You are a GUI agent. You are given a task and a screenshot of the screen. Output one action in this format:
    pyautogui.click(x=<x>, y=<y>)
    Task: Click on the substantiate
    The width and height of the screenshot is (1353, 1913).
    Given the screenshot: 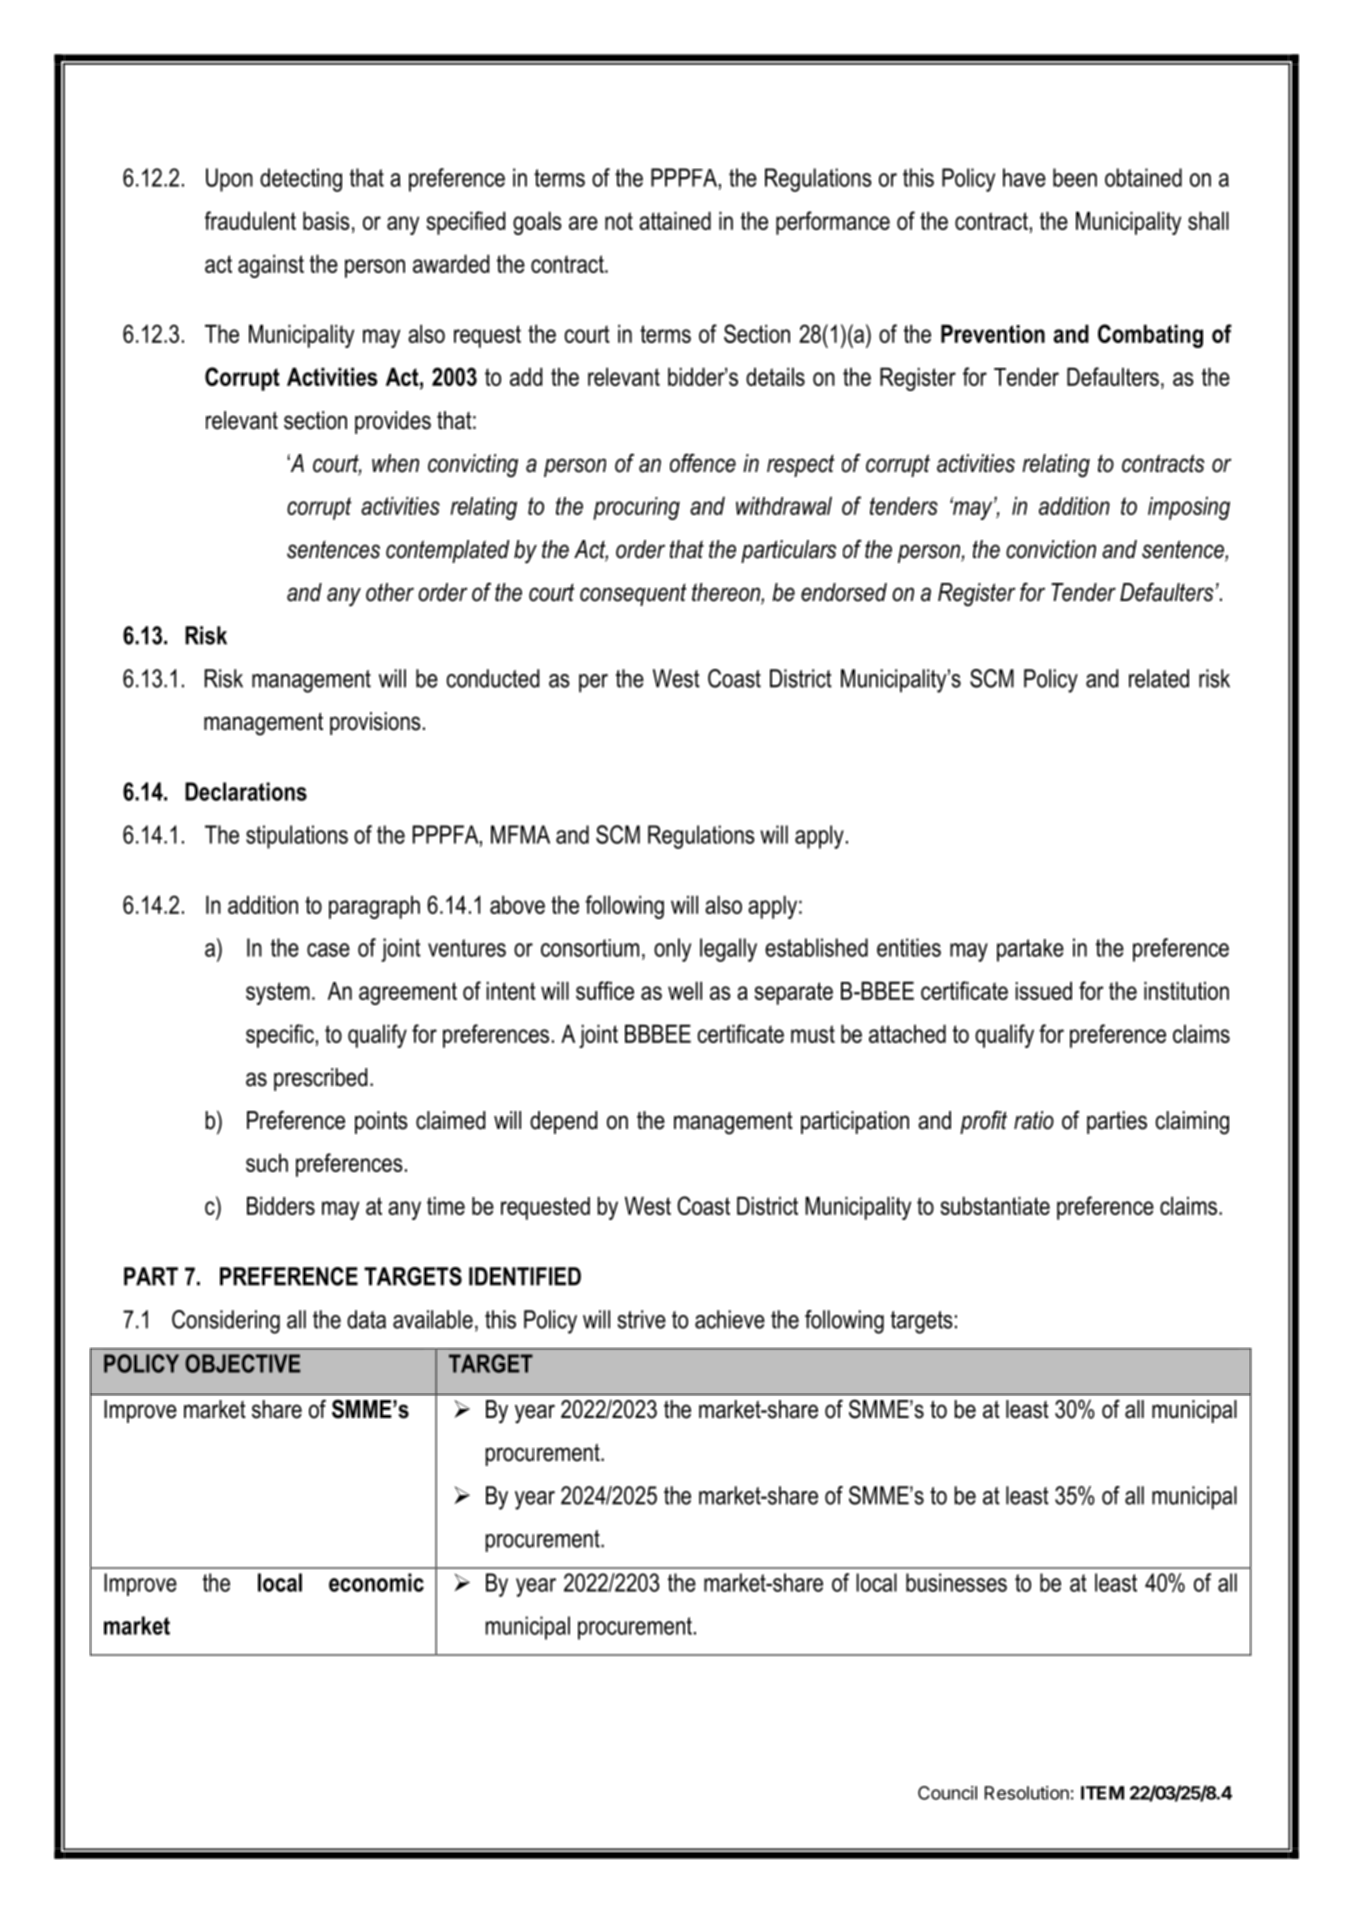 What is the action you would take?
    pyautogui.click(x=995, y=1205)
